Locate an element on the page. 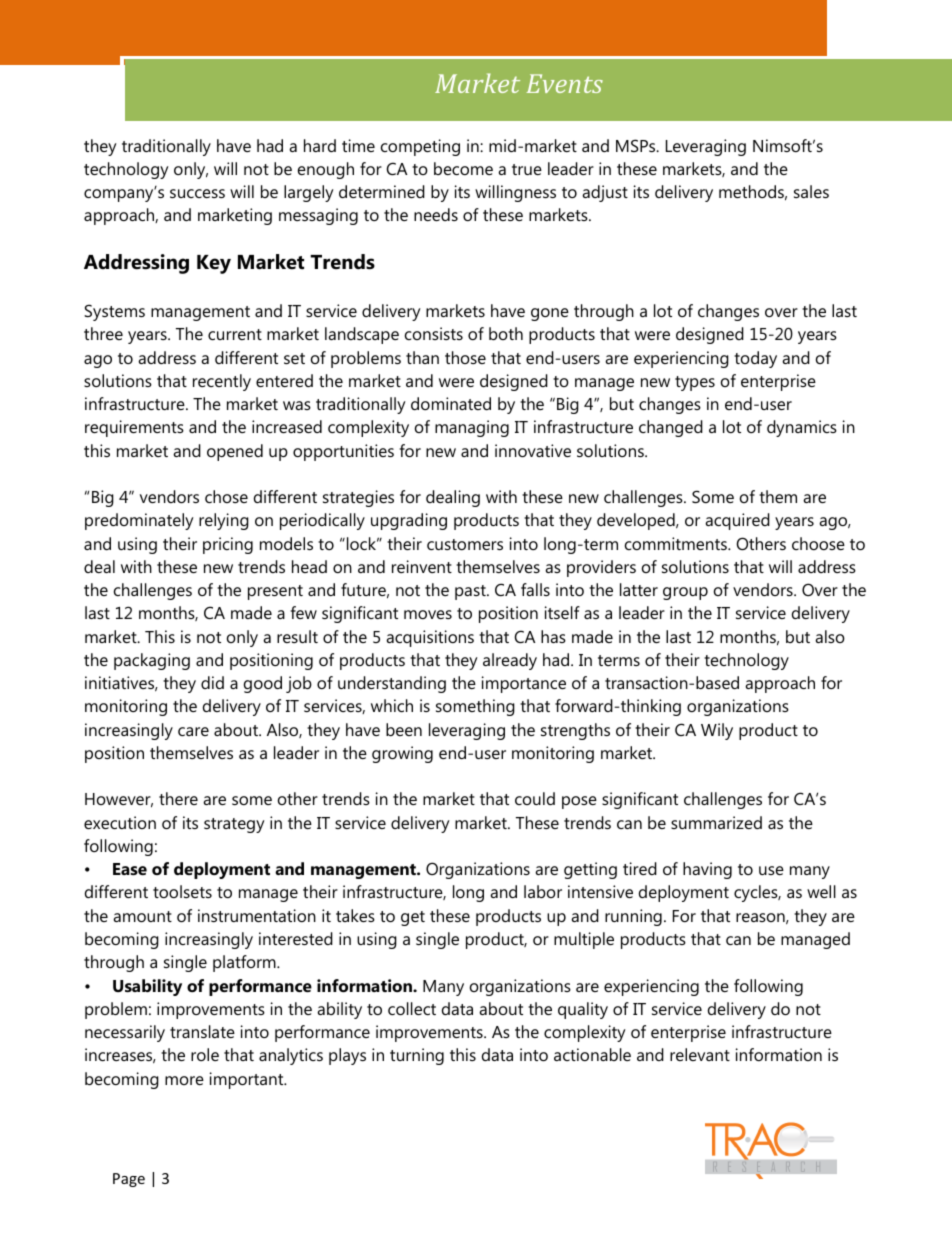 The height and width of the document is (1233, 952). success is located at coordinates (197, 193).
